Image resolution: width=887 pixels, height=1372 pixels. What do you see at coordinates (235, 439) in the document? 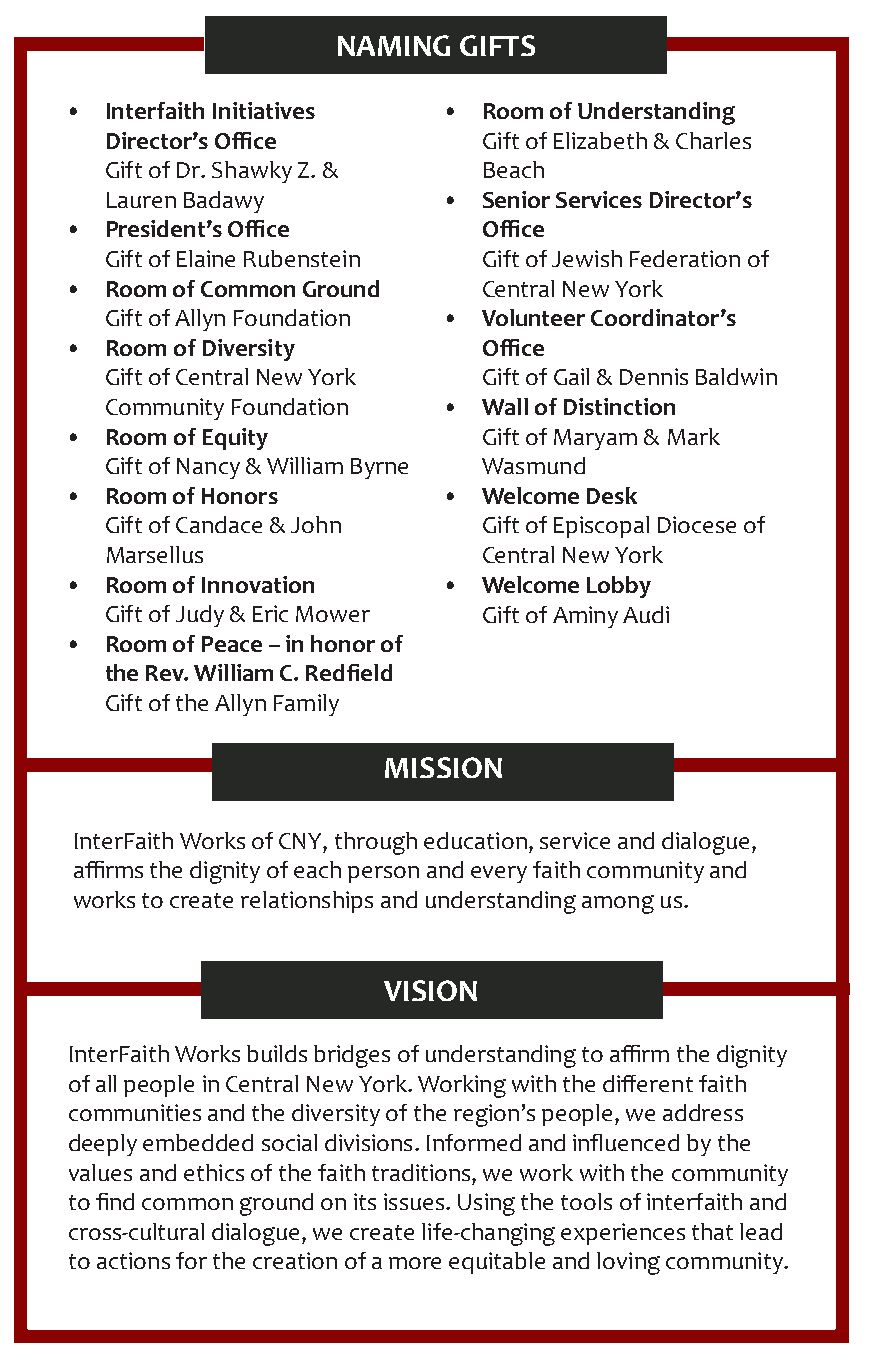
I see `Equity` at bounding box center [235, 439].
